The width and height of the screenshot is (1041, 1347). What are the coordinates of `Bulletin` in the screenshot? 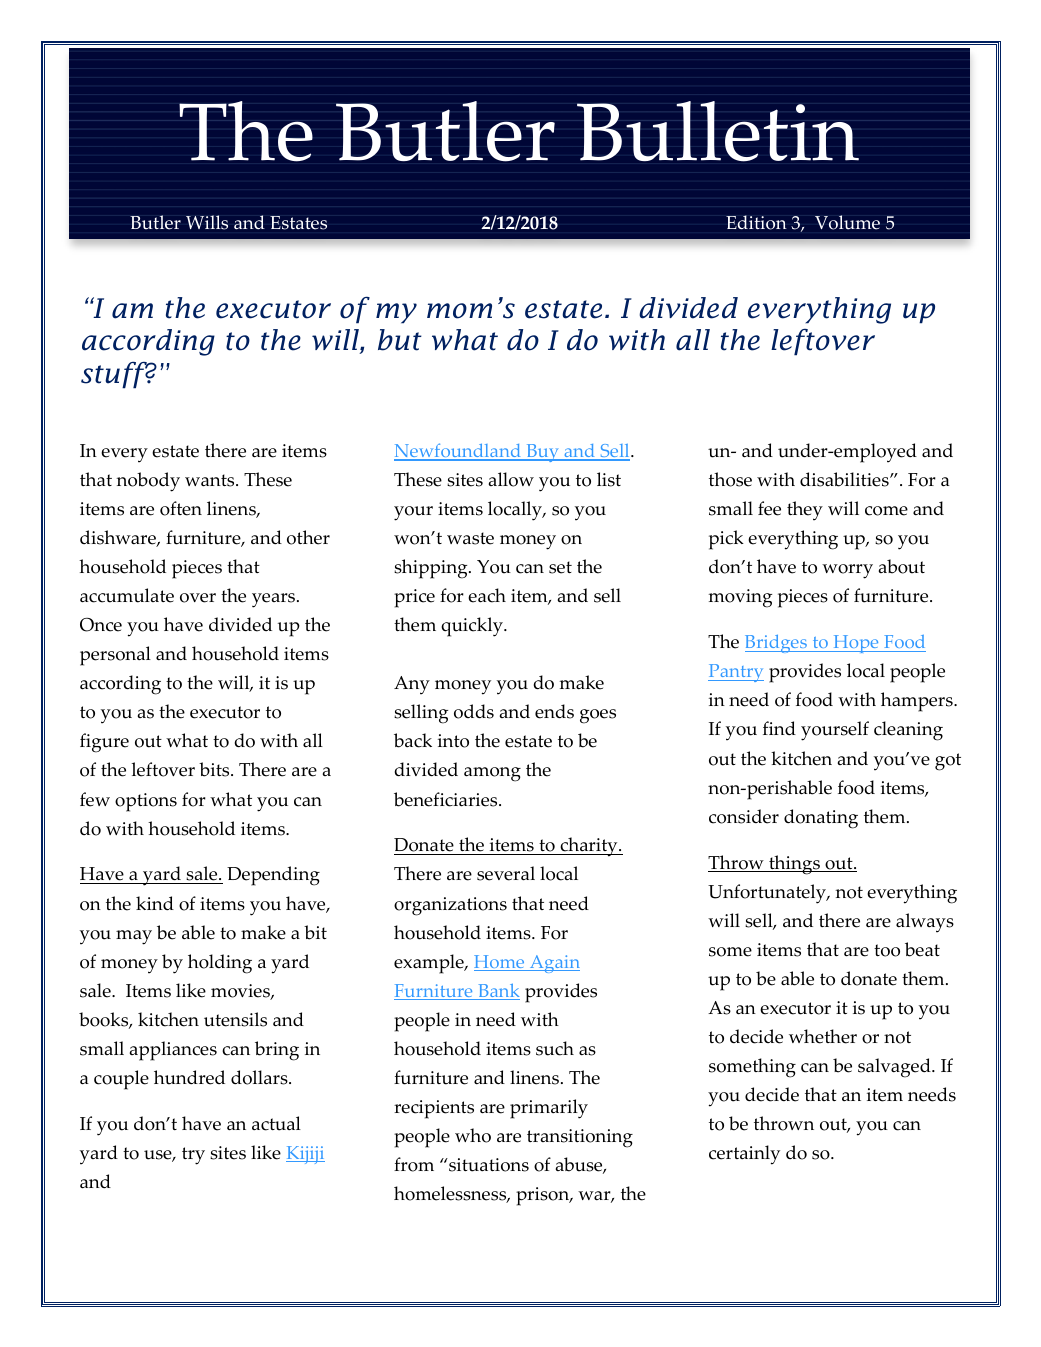 It's located at (718, 131).
